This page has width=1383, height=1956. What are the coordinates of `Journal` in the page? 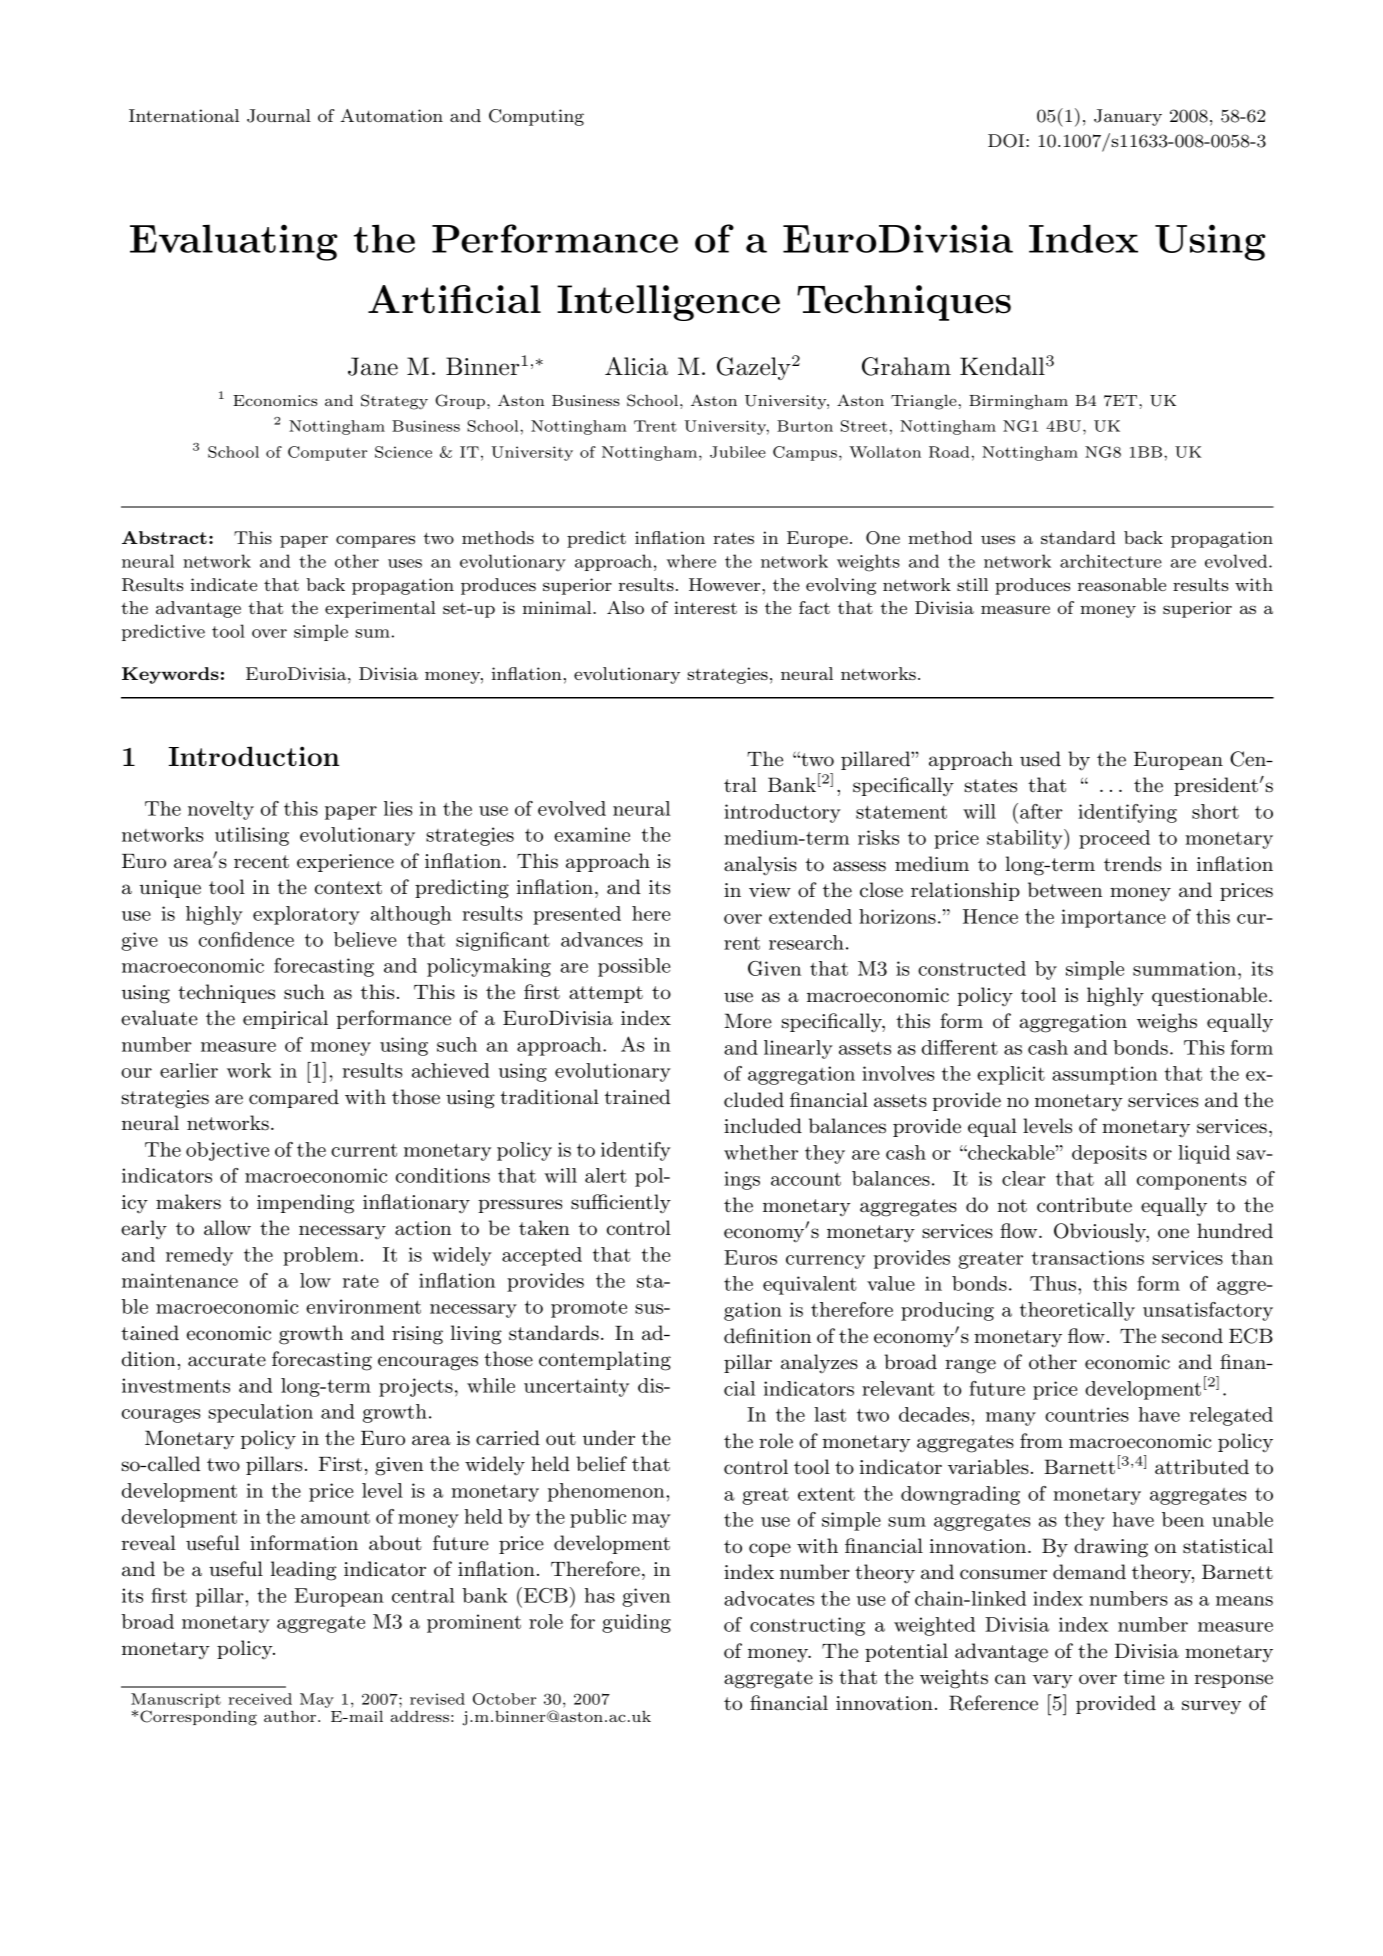 It's located at (279, 116).
